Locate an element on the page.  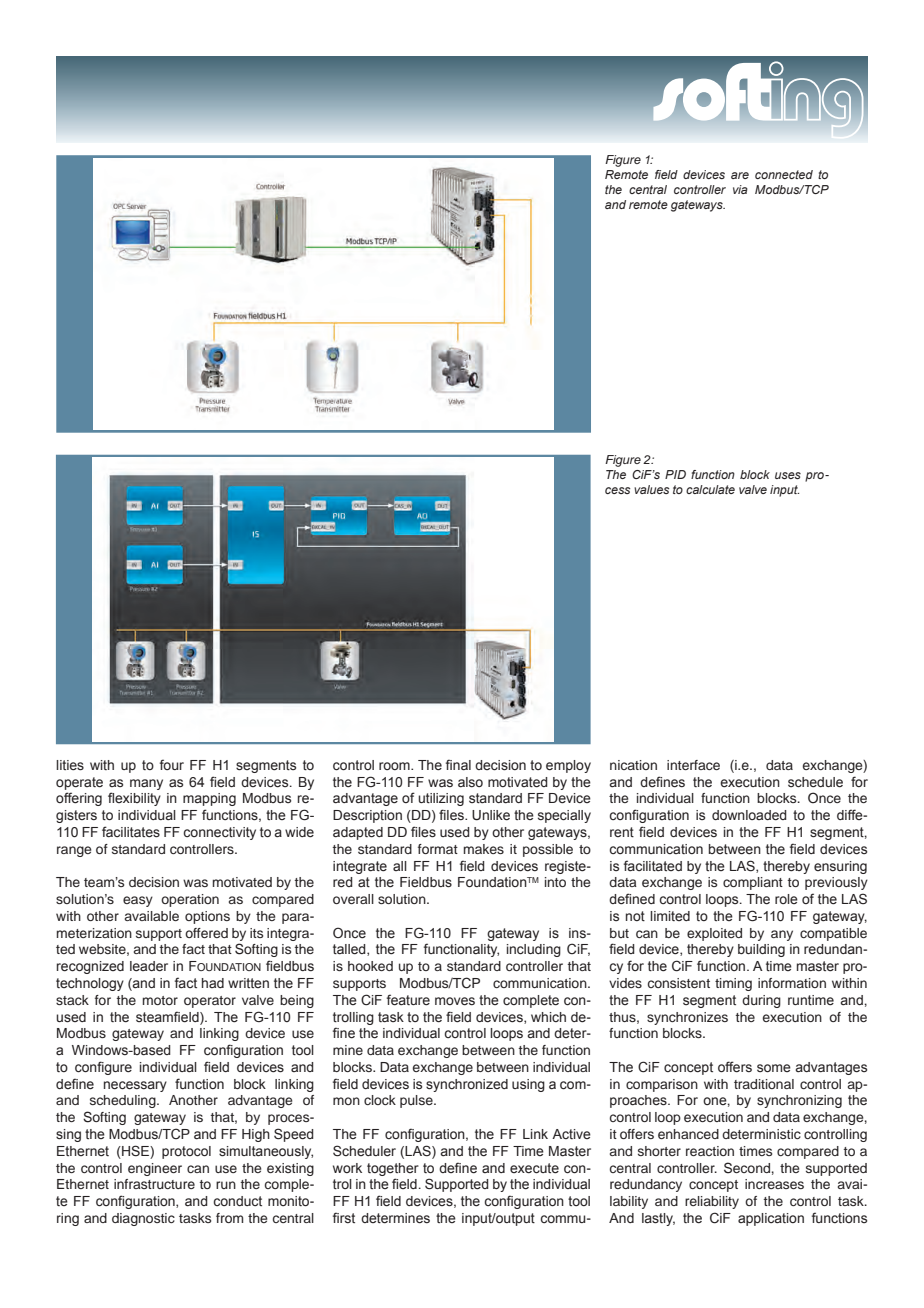
final is located at coordinates (458, 765).
